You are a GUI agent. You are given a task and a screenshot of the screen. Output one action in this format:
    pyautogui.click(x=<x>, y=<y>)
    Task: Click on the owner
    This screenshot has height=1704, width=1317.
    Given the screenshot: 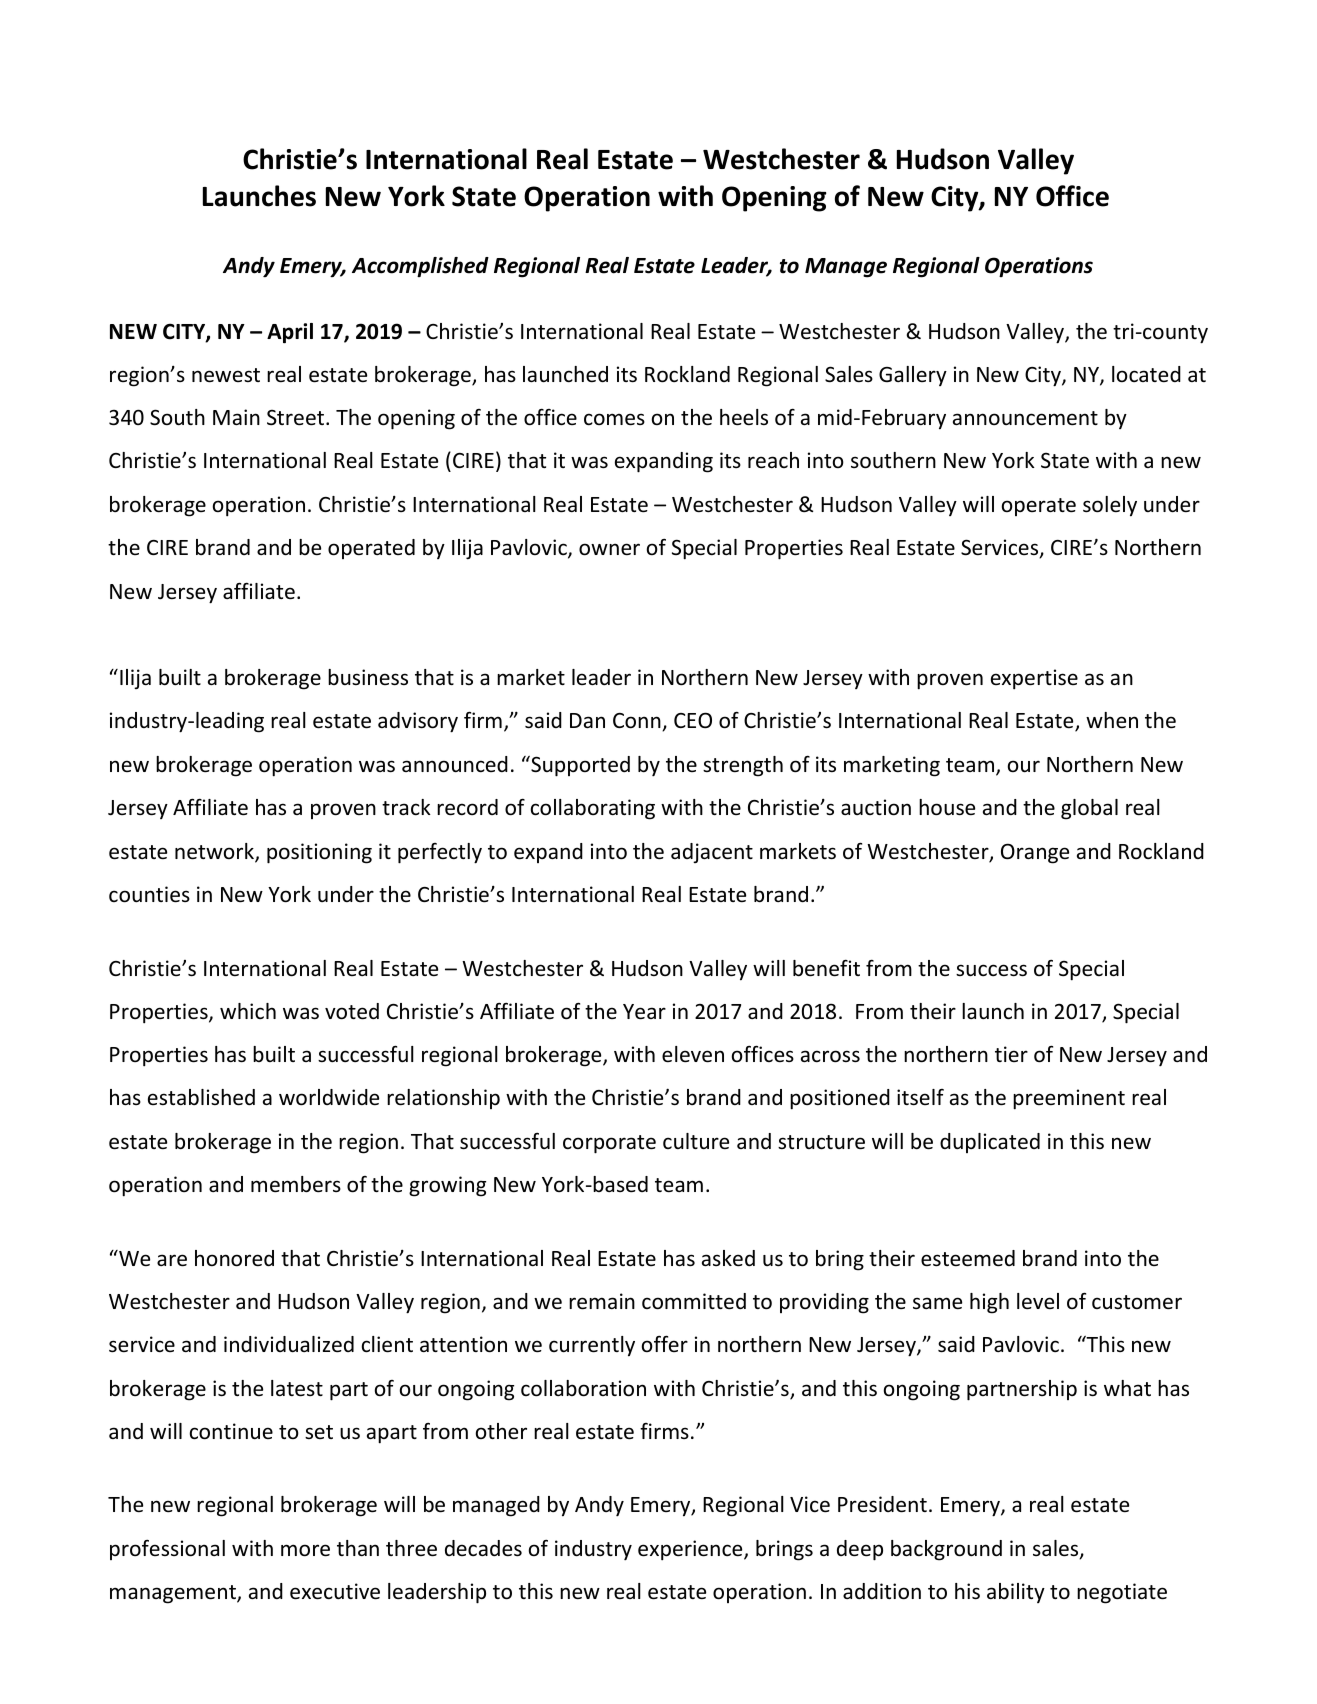 What is the action you would take?
    pyautogui.click(x=609, y=549)
